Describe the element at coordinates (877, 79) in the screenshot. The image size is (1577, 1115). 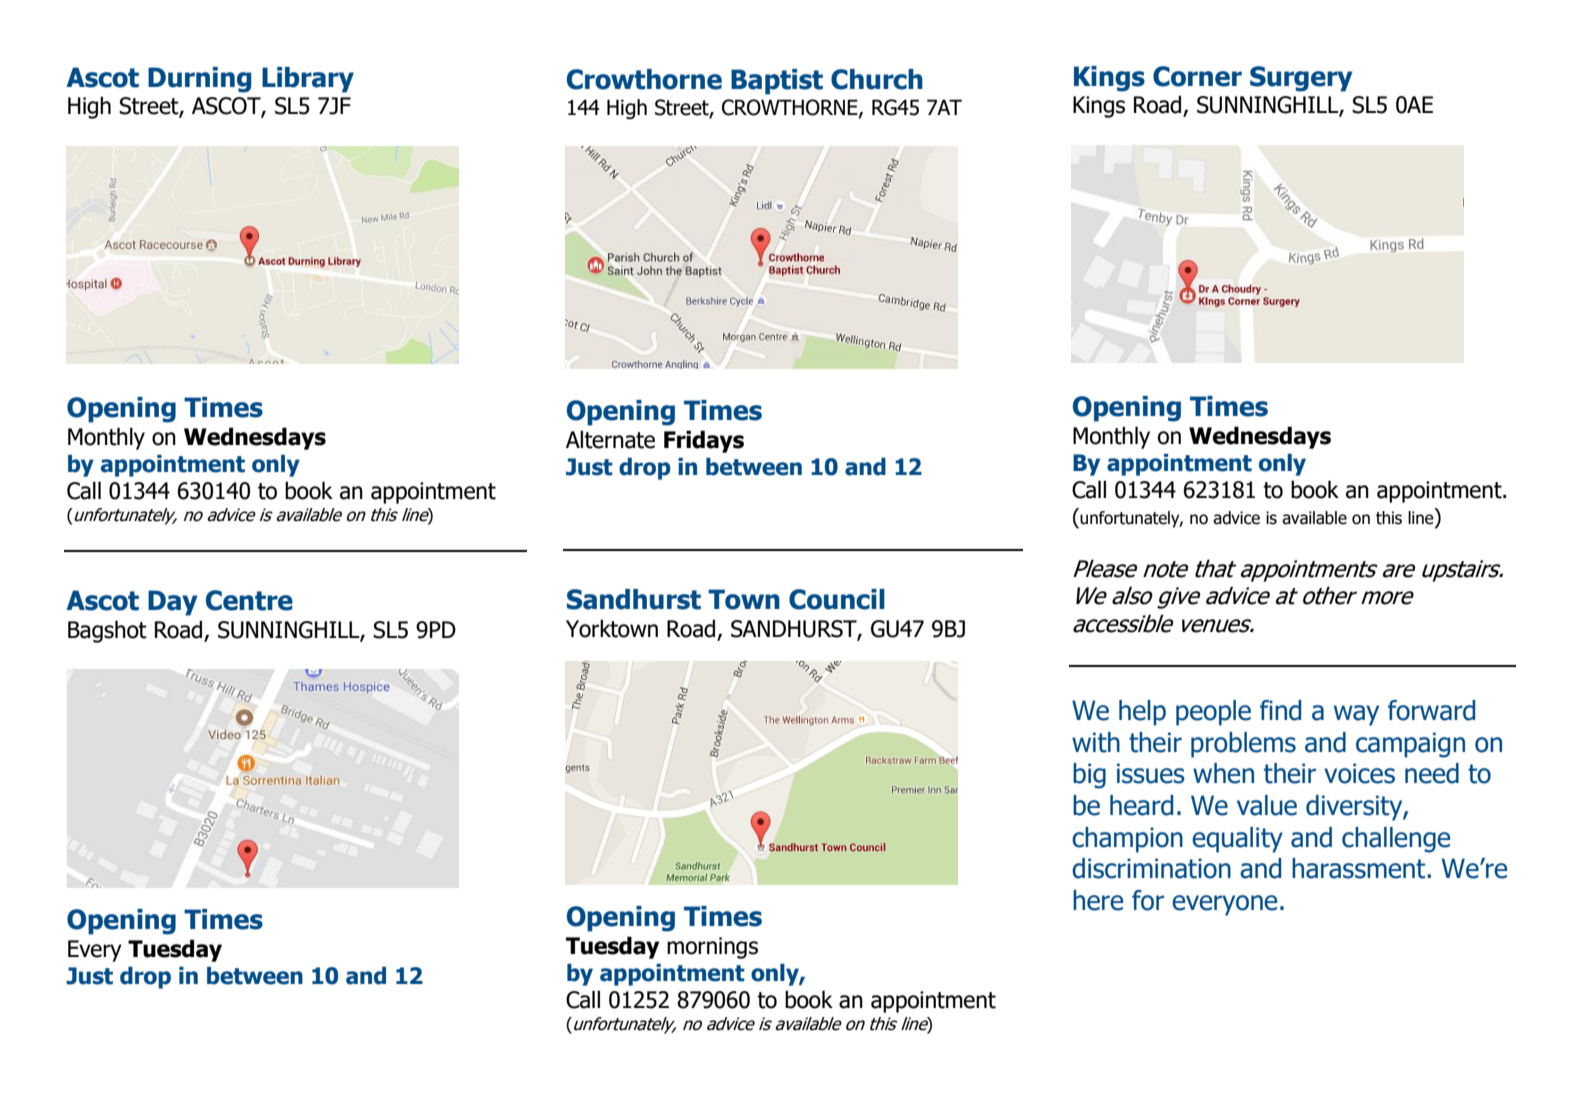
I see `Church` at that location.
